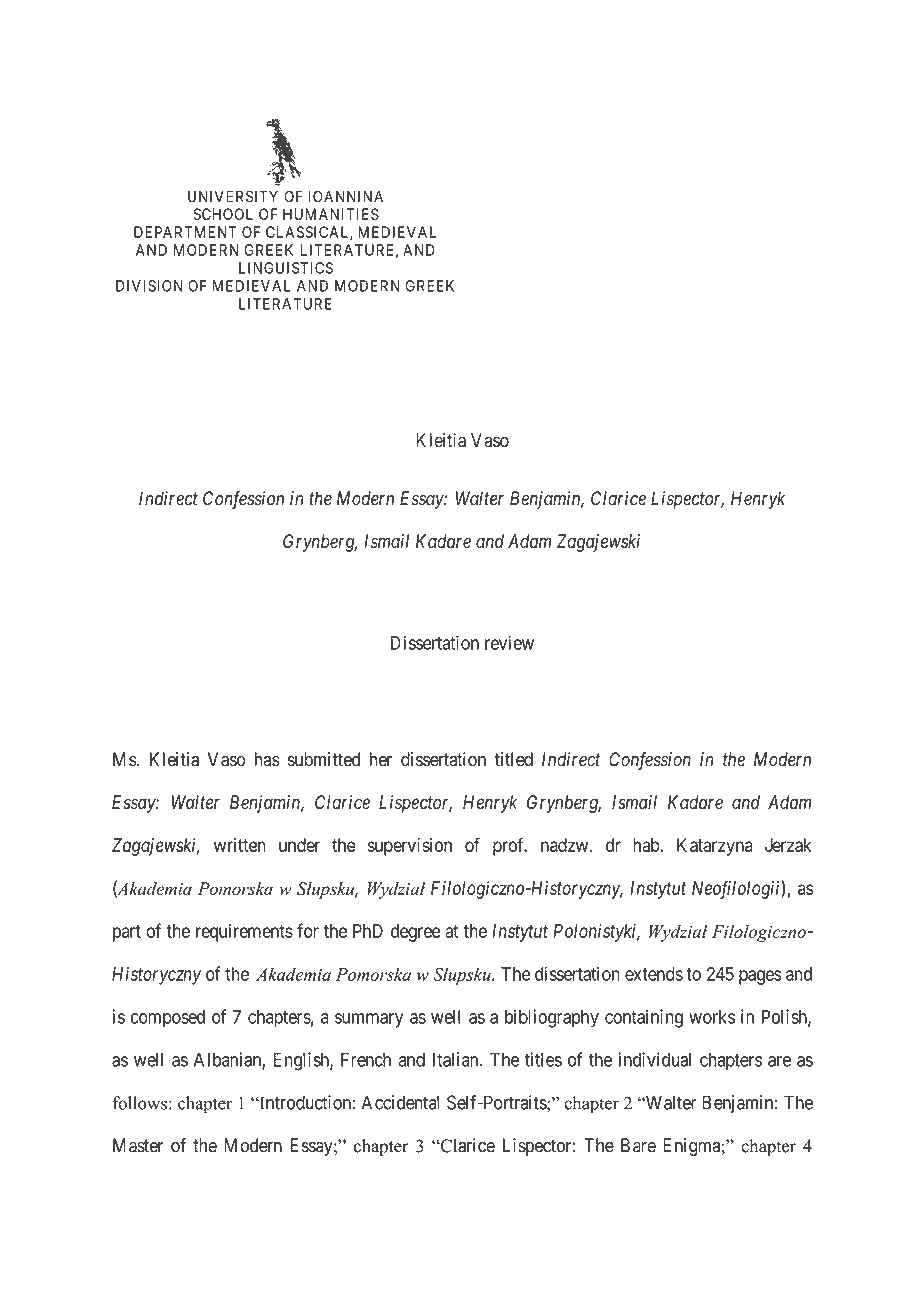 Image resolution: width=924 pixels, height=1308 pixels. What do you see at coordinates (400, 1102) in the screenshot?
I see `Accidental` at bounding box center [400, 1102].
